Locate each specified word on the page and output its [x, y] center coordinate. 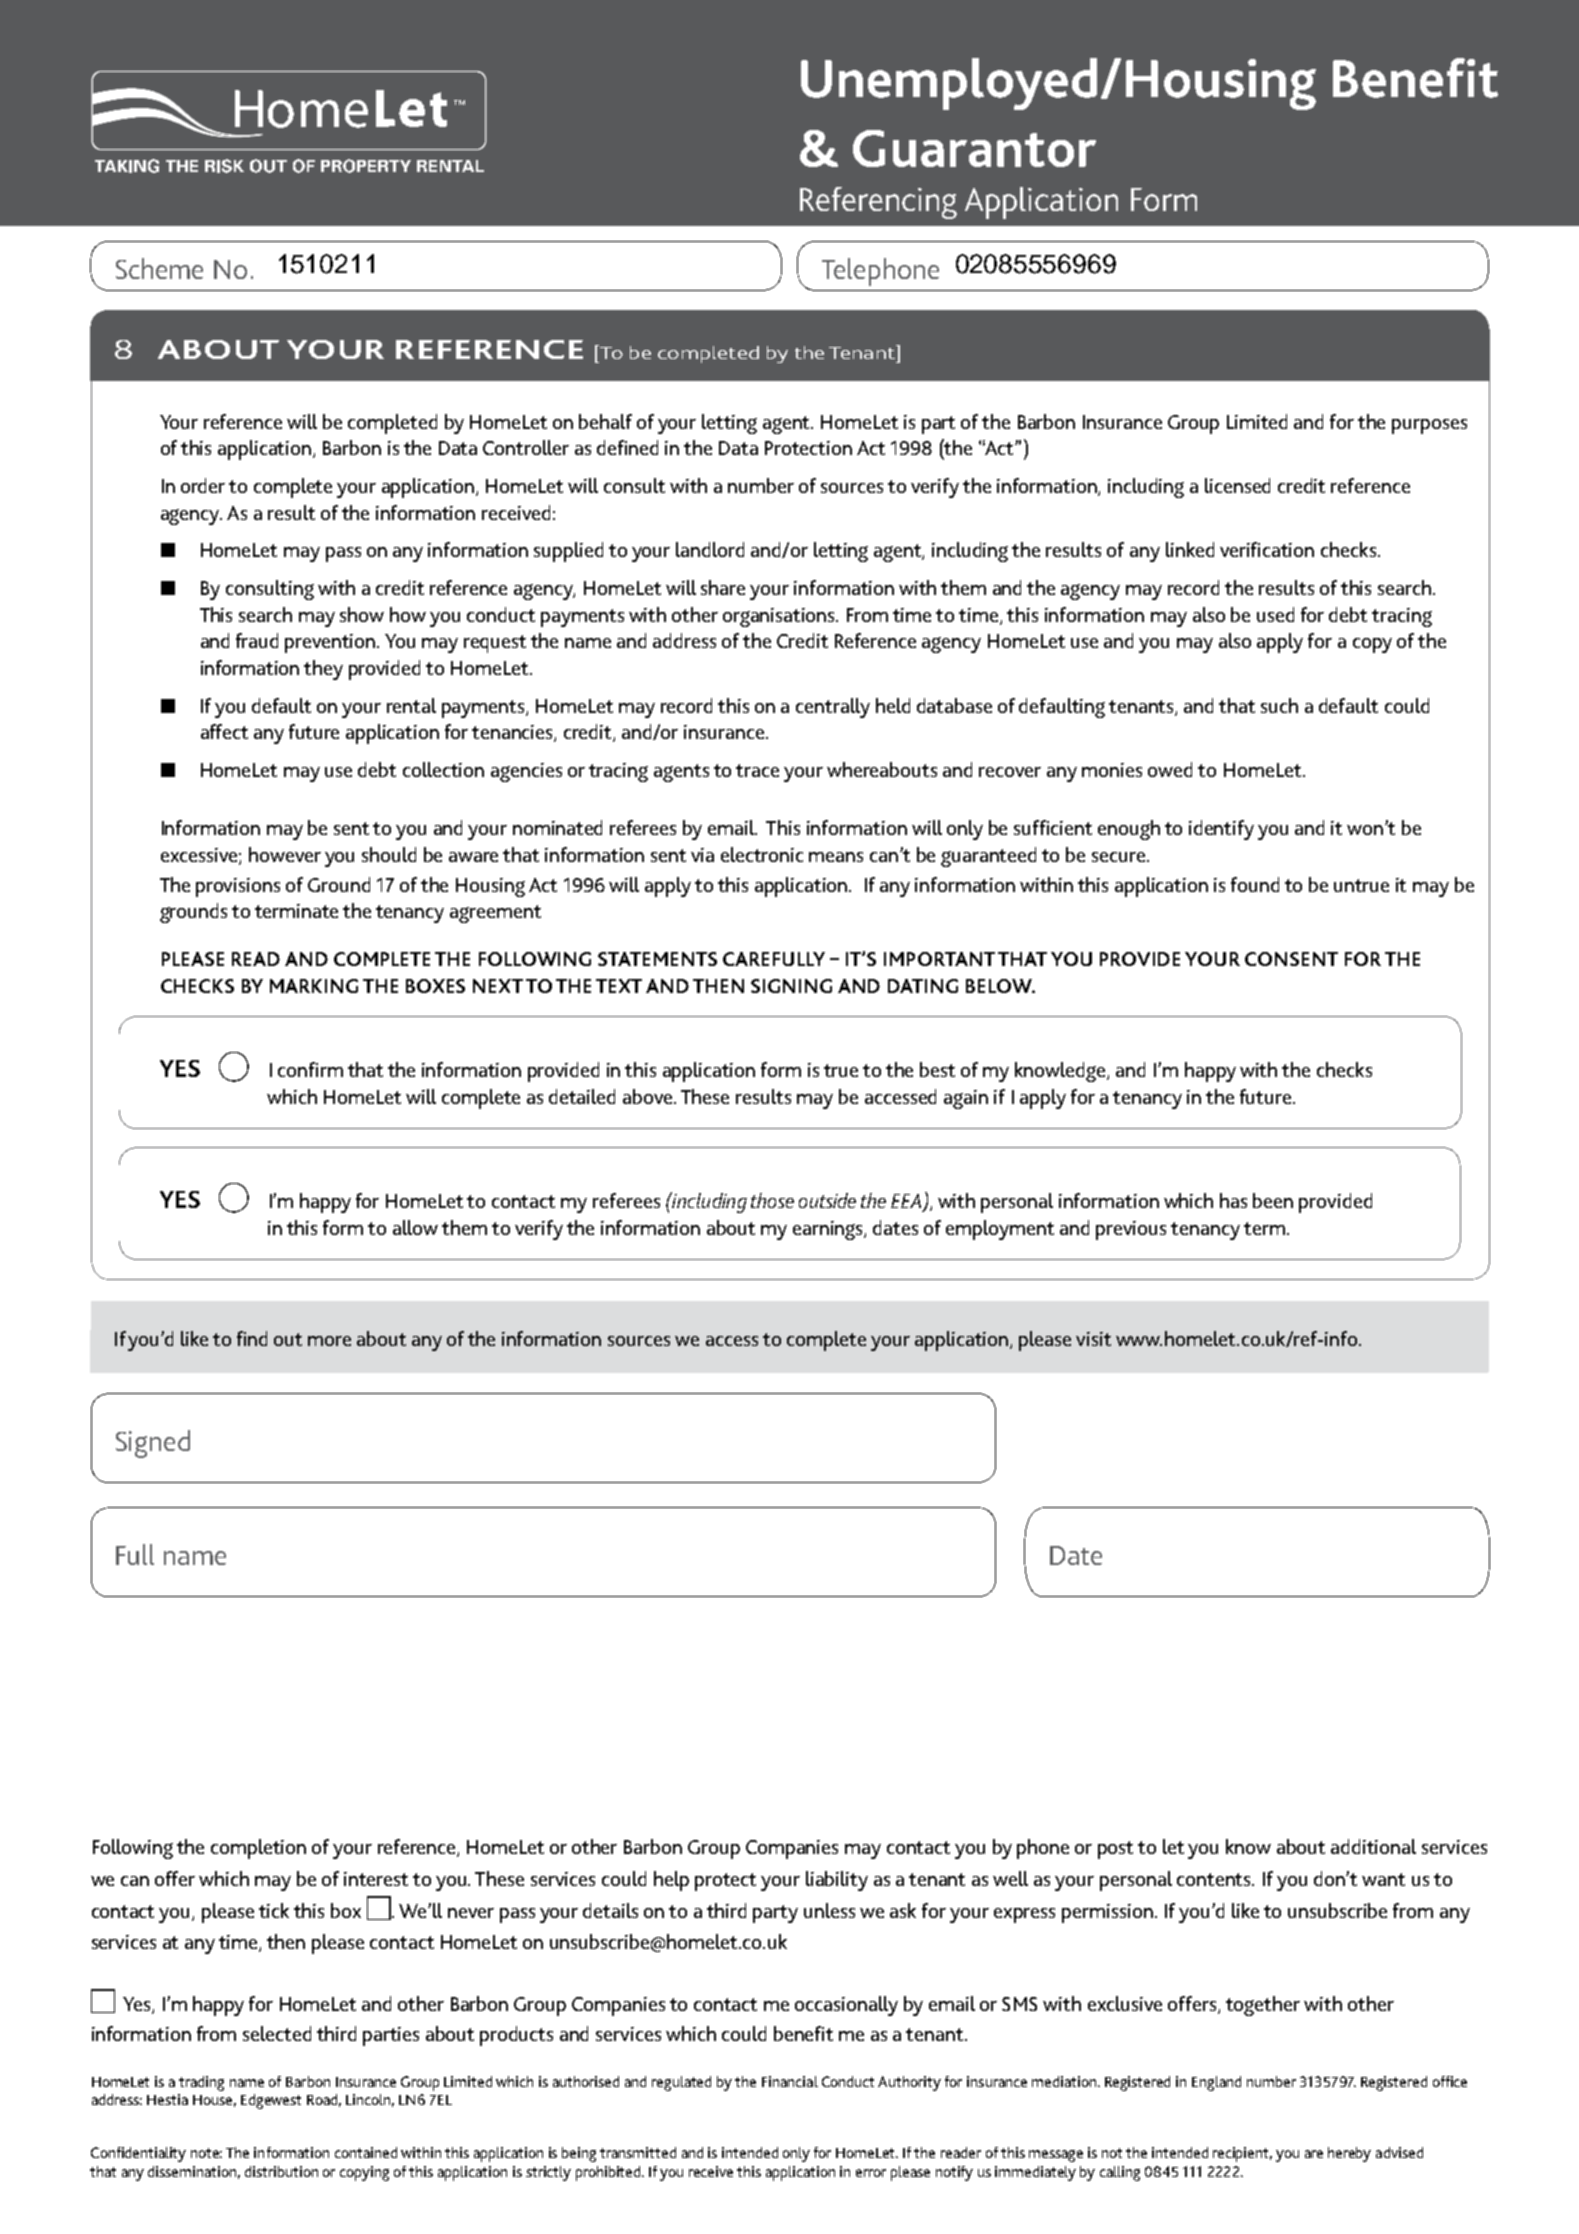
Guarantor [974, 148]
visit [1093, 1339]
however [285, 854]
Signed [153, 1444]
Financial [790, 2081]
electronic [762, 854]
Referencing [878, 203]
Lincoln [370, 2100]
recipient [1242, 2154]
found [1255, 884]
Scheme [159, 268]
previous [1131, 1230]
